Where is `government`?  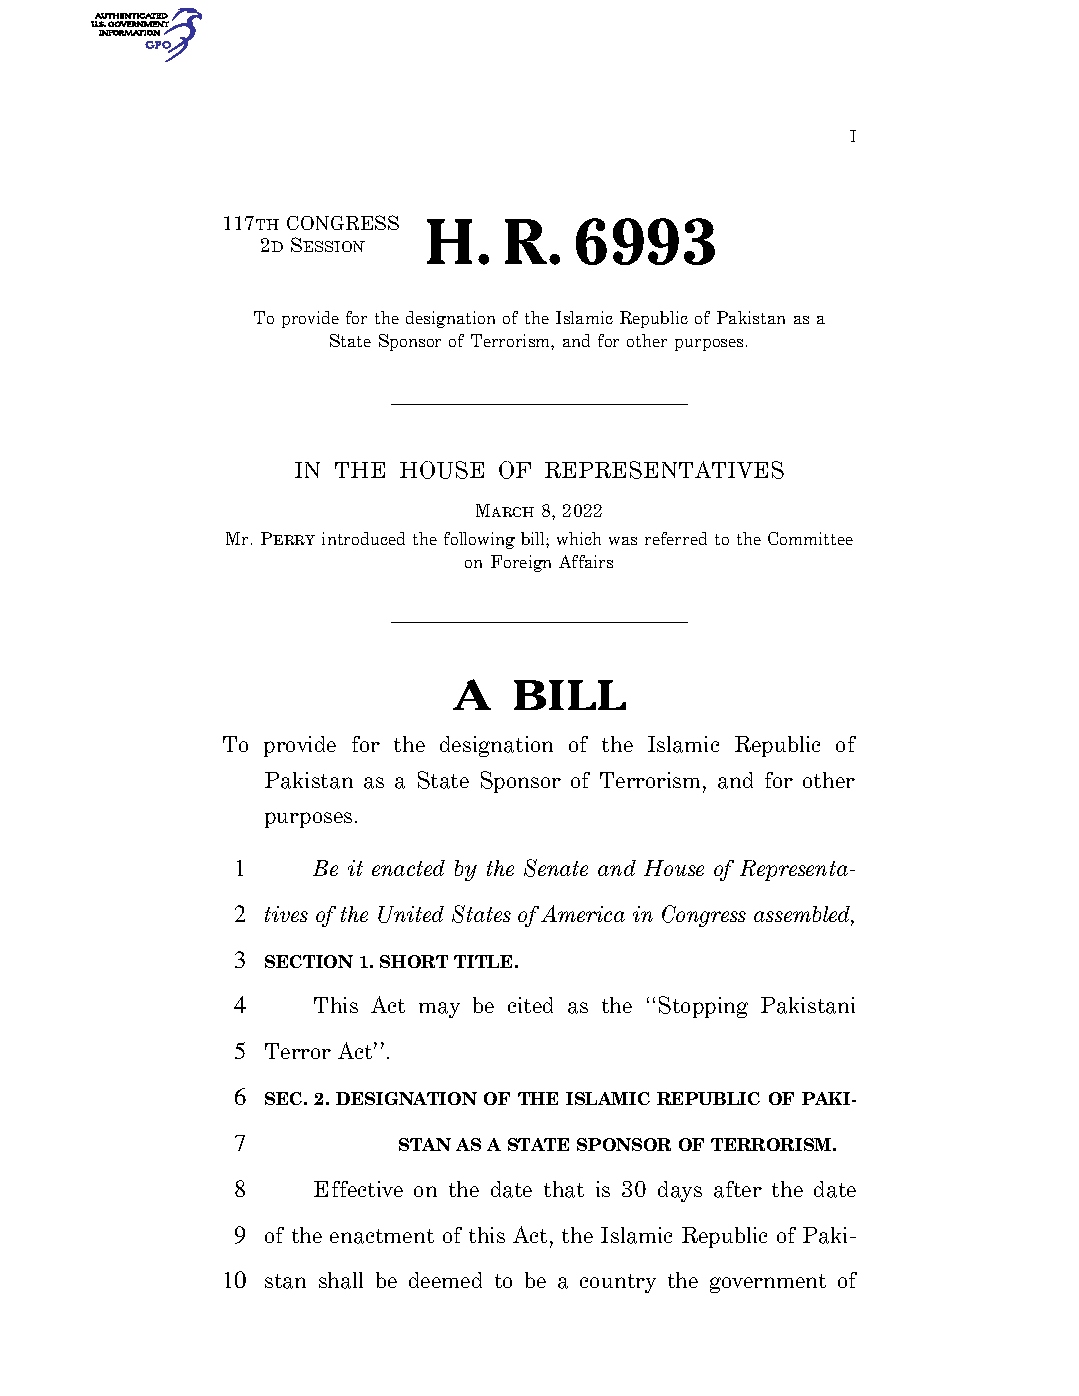
government is located at coordinates (768, 1283).
